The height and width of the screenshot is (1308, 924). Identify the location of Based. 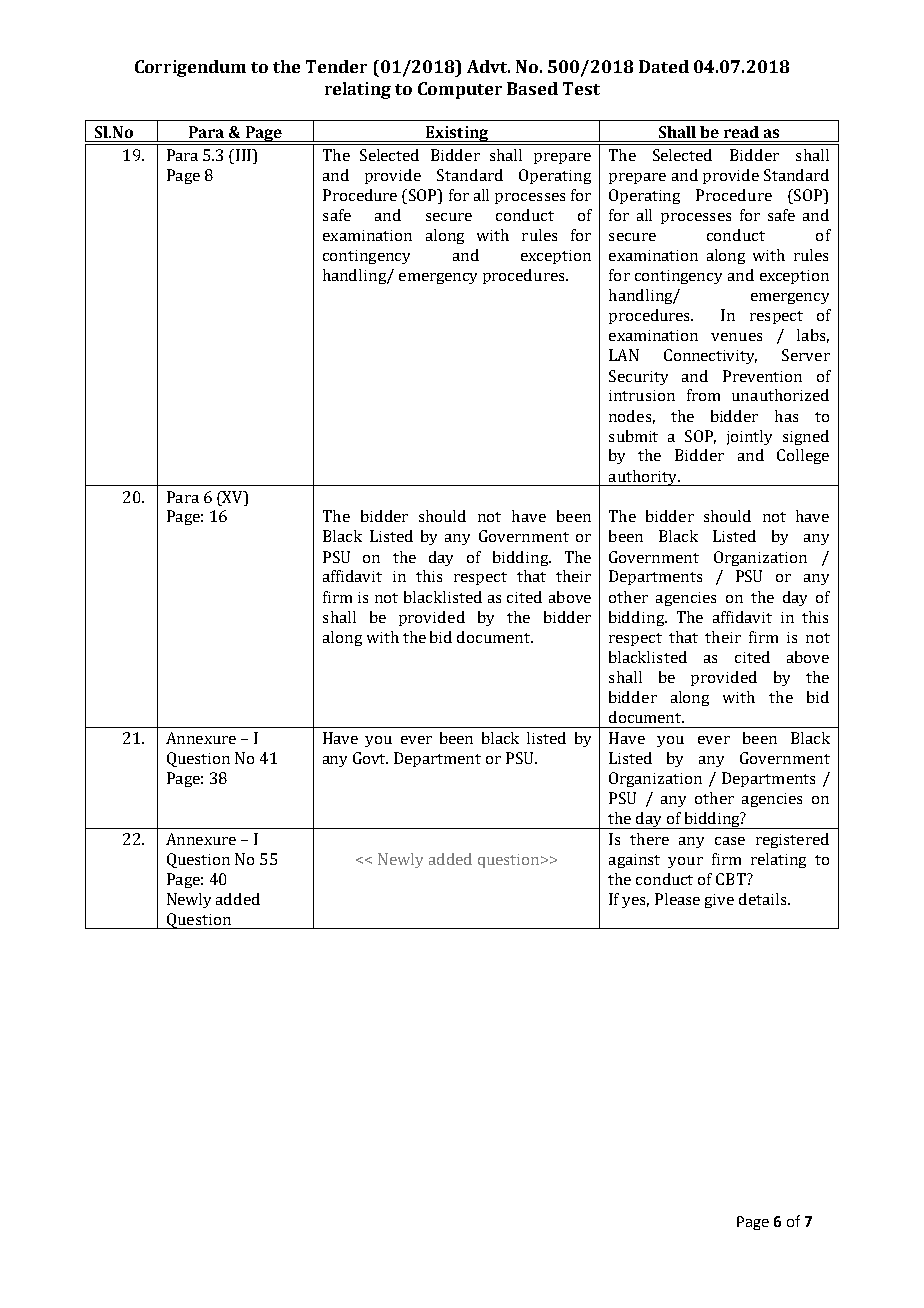
(532, 88).
